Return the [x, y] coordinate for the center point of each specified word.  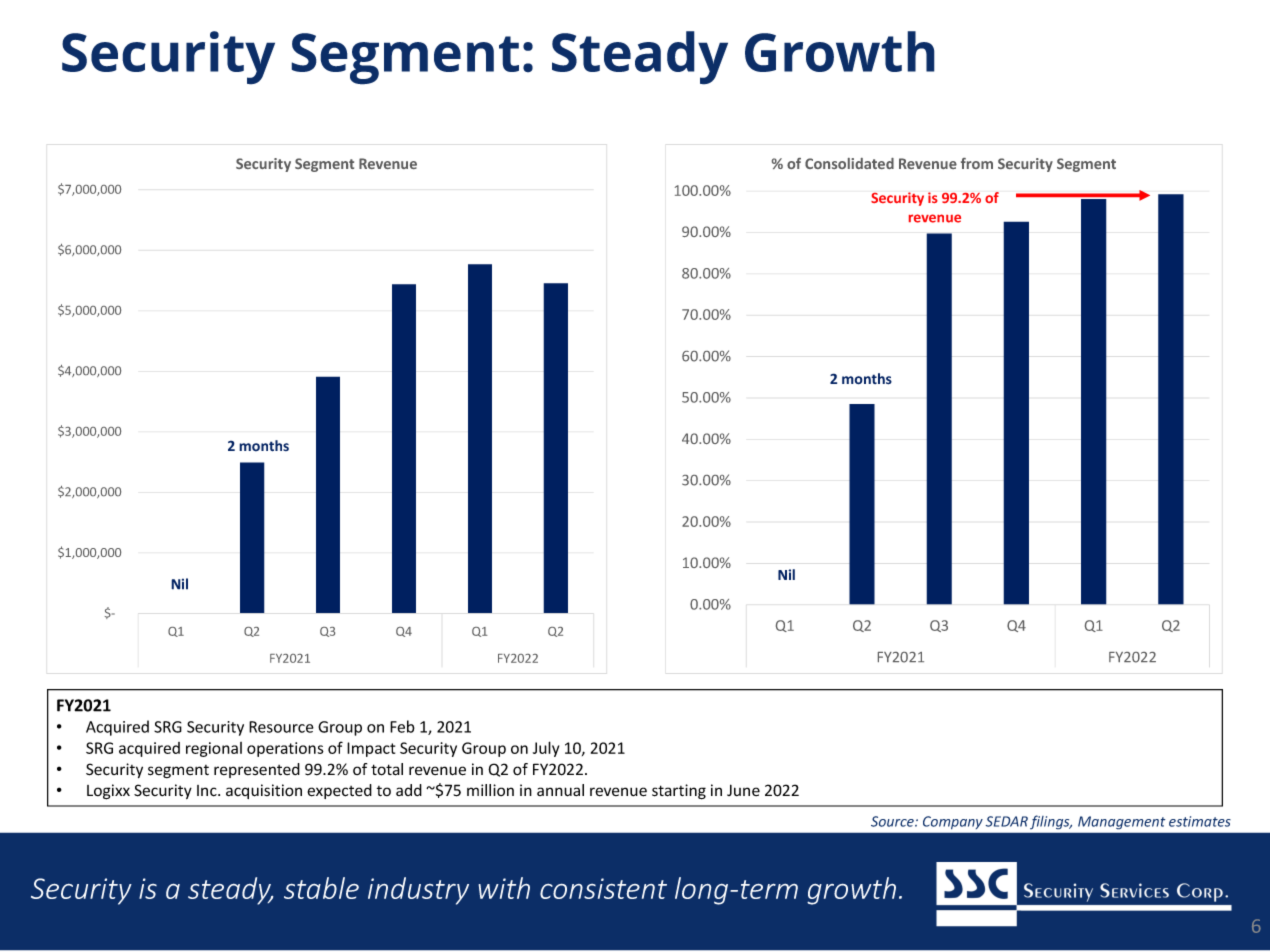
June [743, 790]
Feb [402, 726]
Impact [371, 749]
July [546, 749]
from [977, 163]
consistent [603, 888]
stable [321, 888]
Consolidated [849, 163]
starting [679, 792]
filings [1051, 822]
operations [285, 749]
